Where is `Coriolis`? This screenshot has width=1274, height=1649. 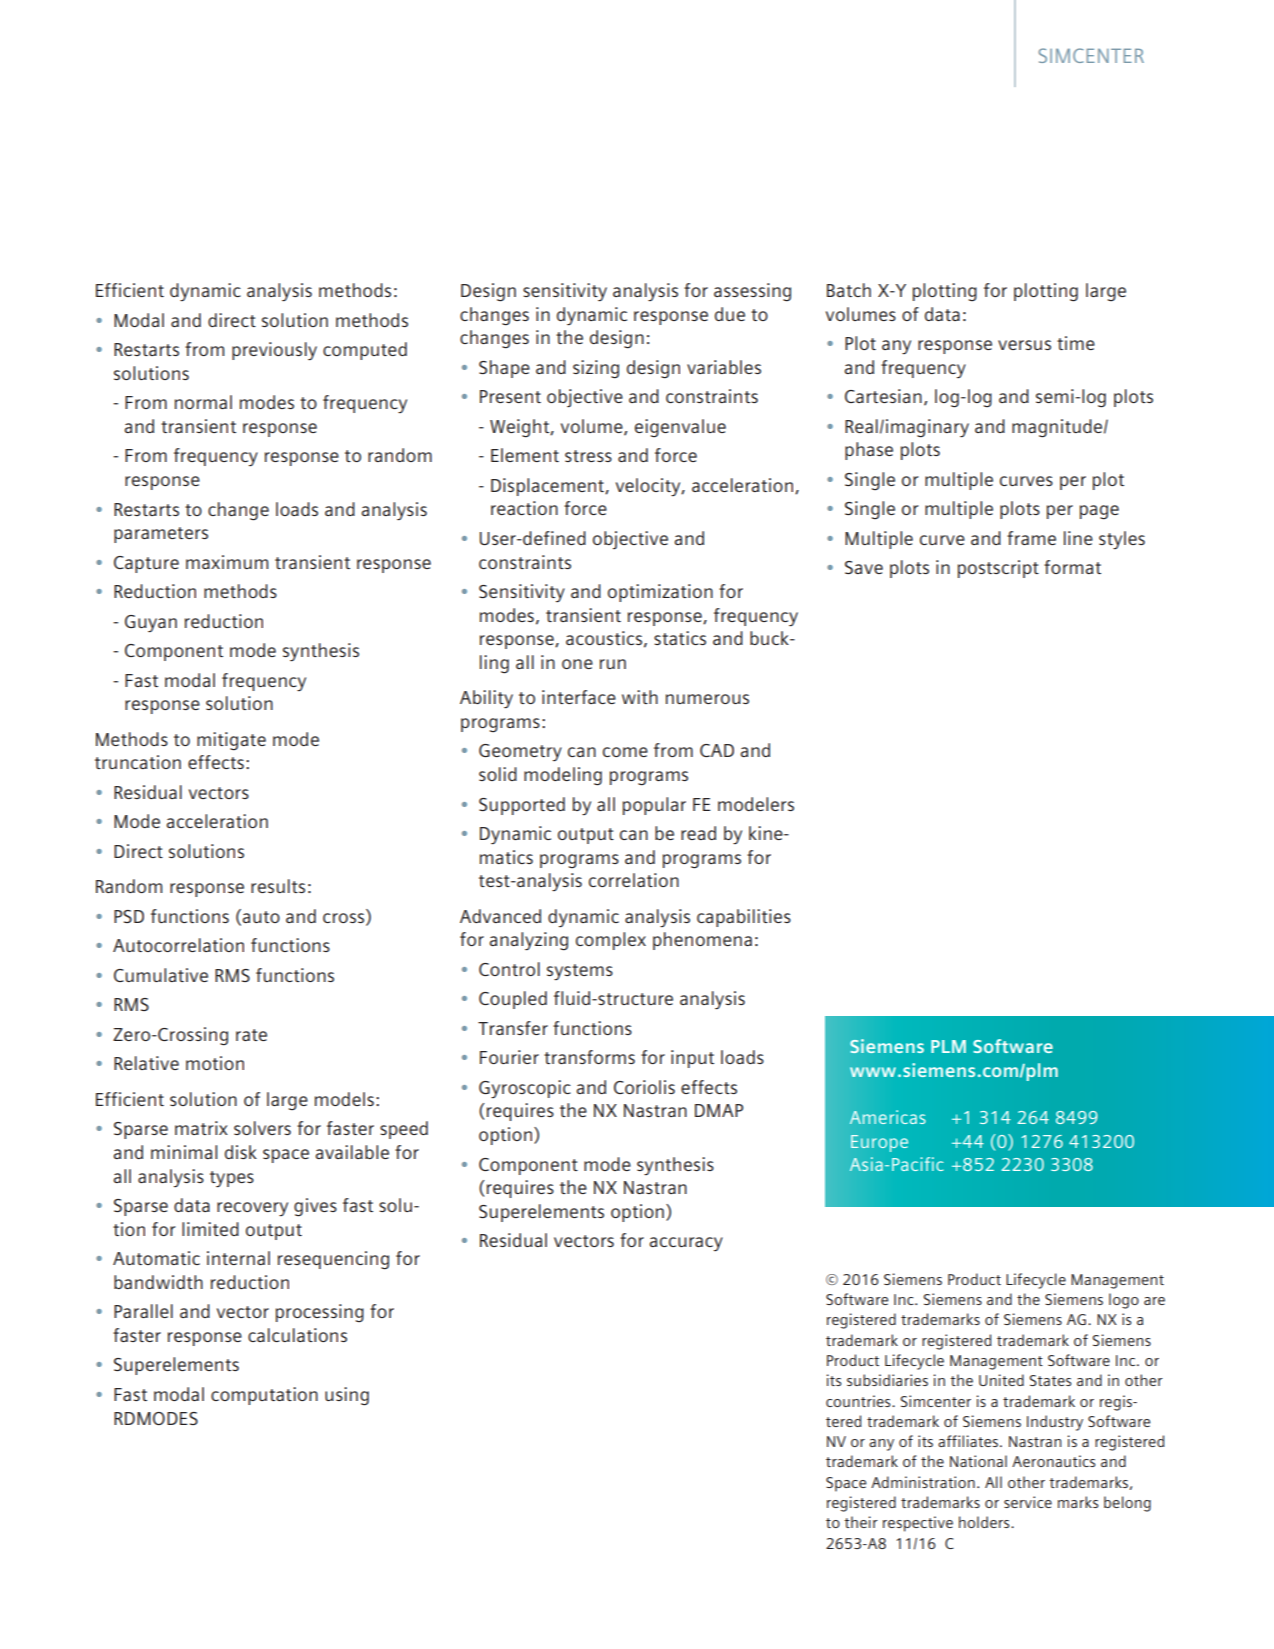
Coriolis is located at coordinates (644, 1087).
